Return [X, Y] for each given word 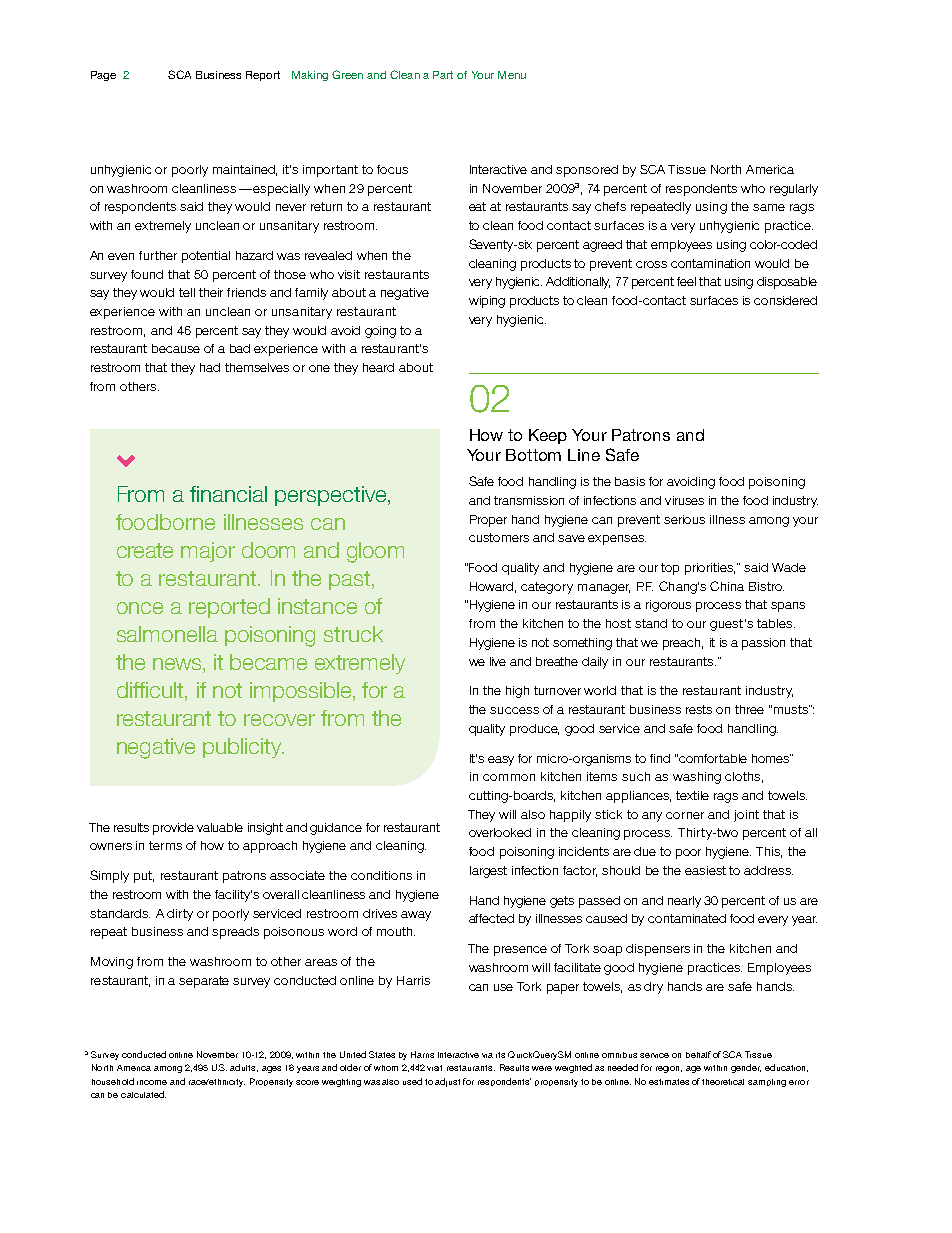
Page [103, 76]
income [152, 1082]
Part [443, 75]
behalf [698, 1054]
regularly [794, 190]
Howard [493, 587]
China [727, 586]
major [208, 552]
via [487, 1055]
